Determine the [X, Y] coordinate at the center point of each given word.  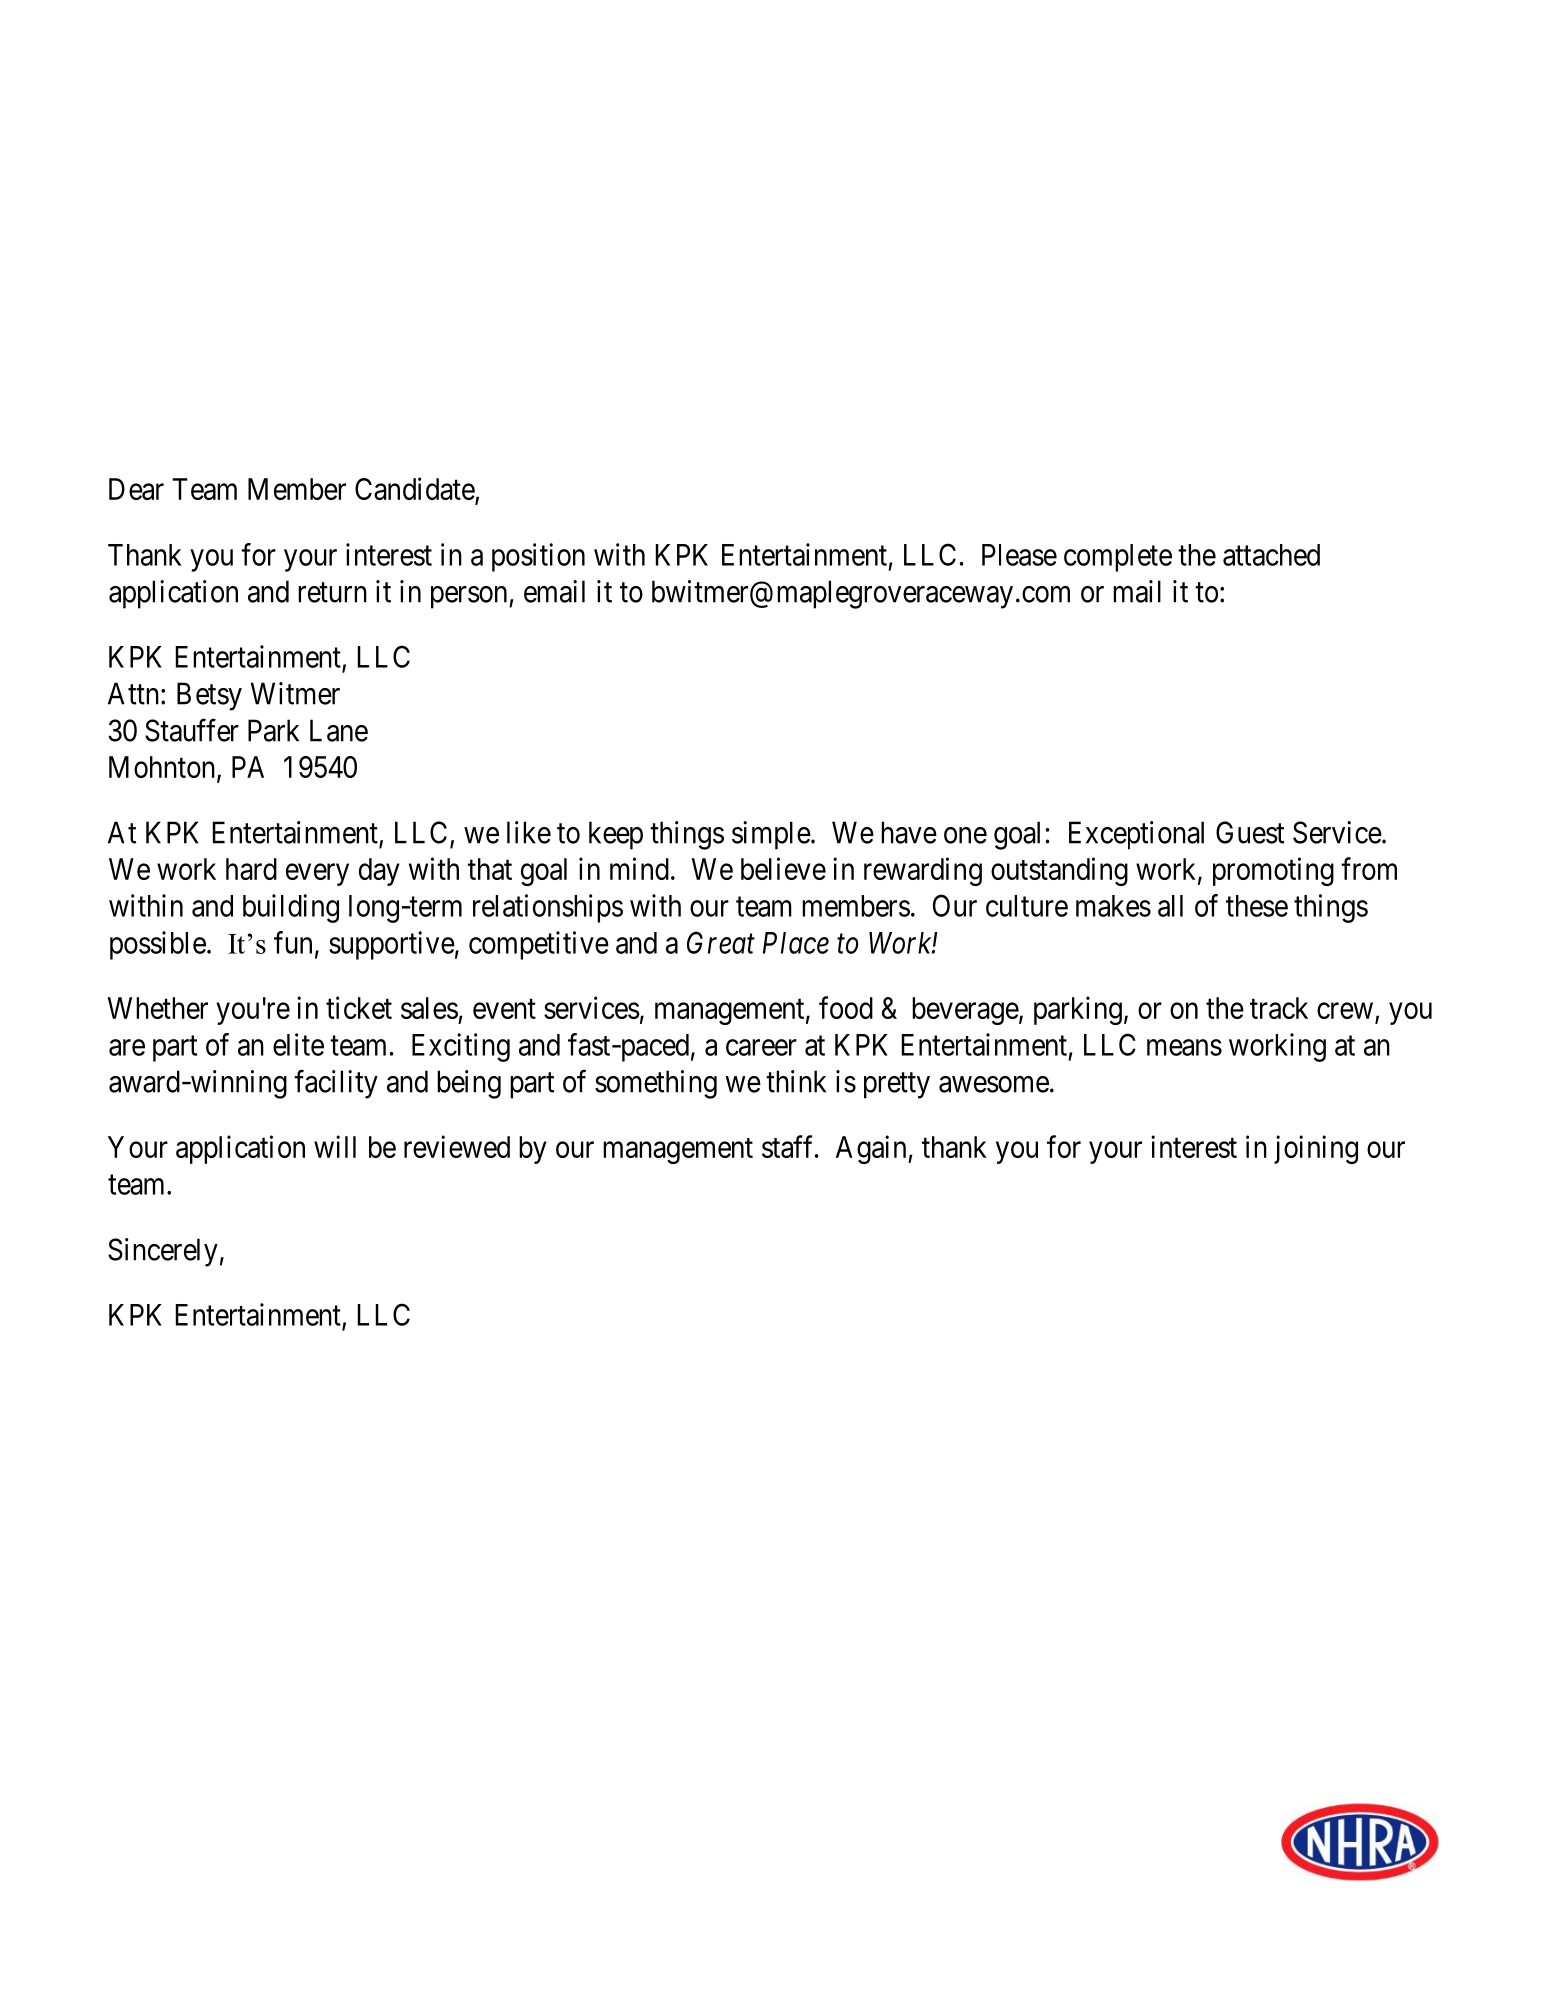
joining [1316, 1149]
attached [1271, 555]
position [538, 557]
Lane [339, 730]
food [846, 1007]
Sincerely [163, 1252]
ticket [359, 1007]
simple [771, 835]
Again [872, 1149]
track [1279, 1008]
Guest [1250, 832]
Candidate [415, 490]
